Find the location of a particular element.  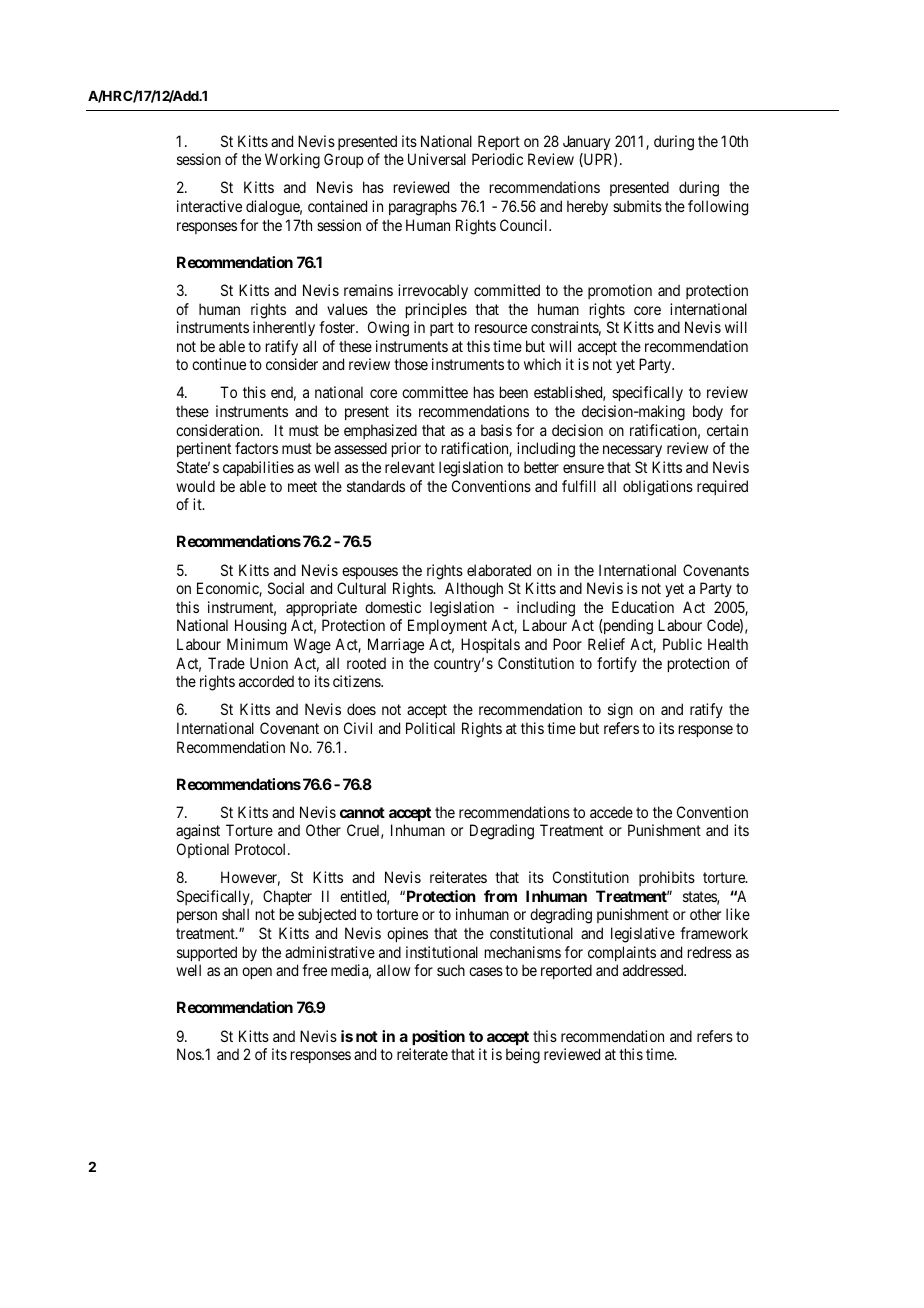

Although is located at coordinates (474, 590).
